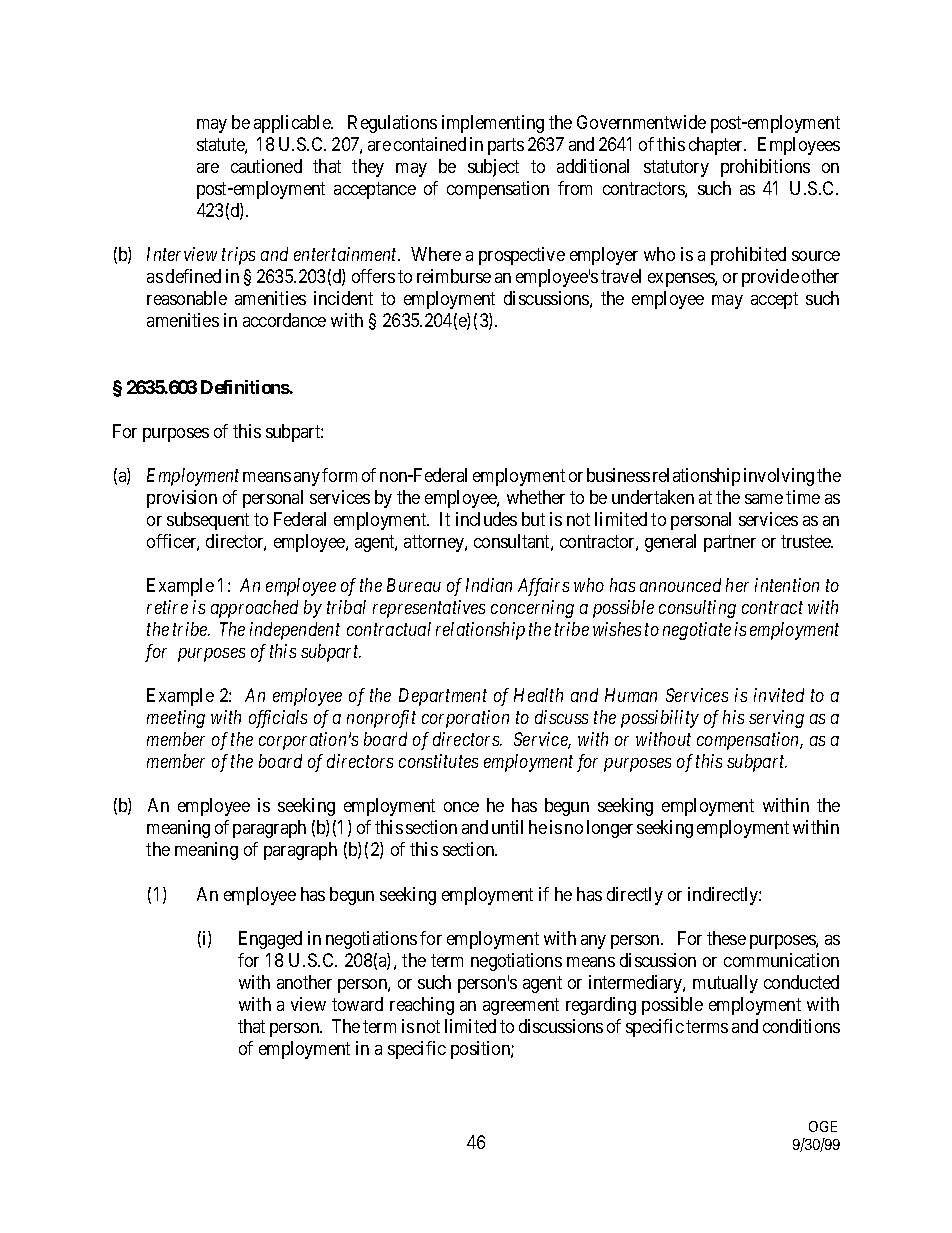 The image size is (952, 1233). What do you see at coordinates (765, 168) in the page?
I see `prohibitions` at bounding box center [765, 168].
